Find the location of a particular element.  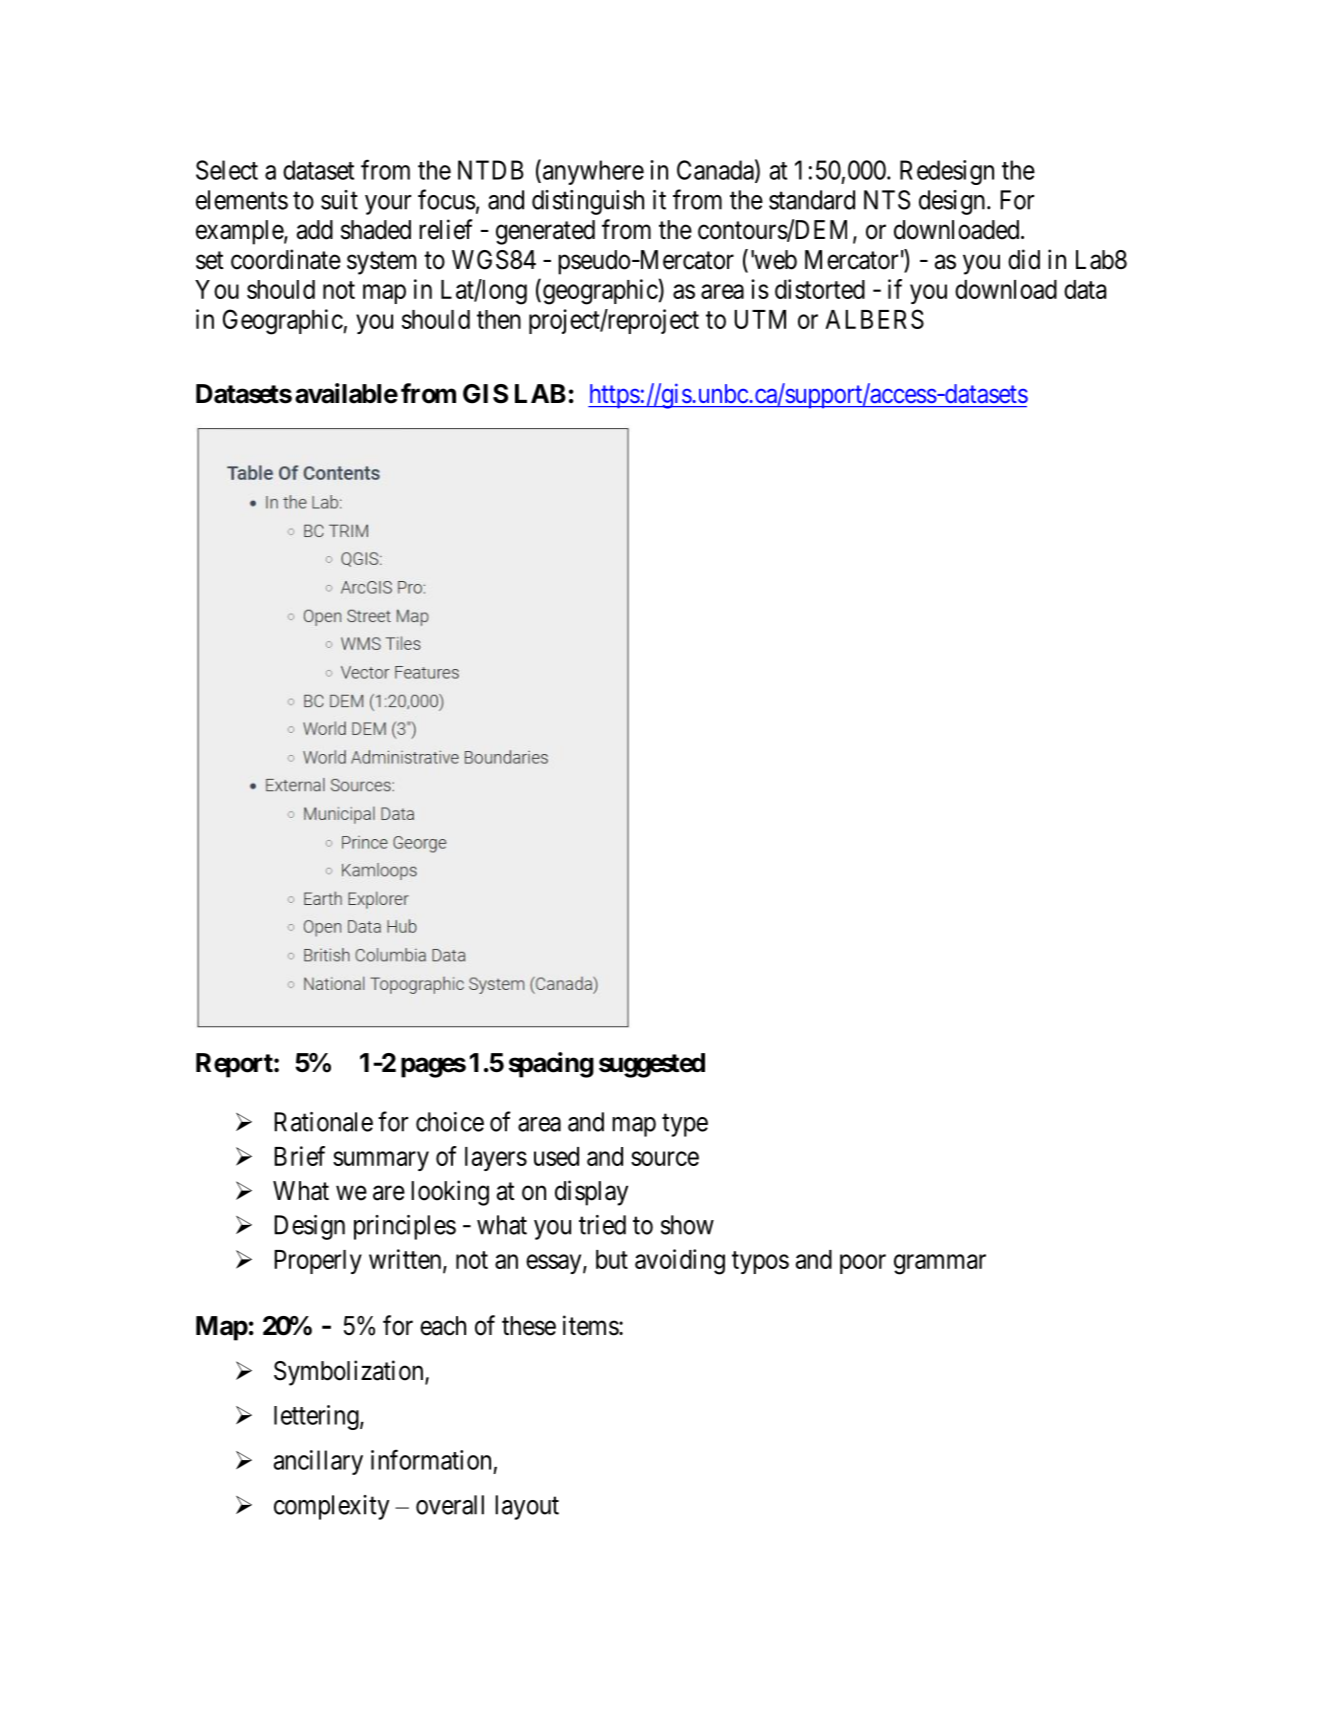

type is located at coordinates (685, 1125).
